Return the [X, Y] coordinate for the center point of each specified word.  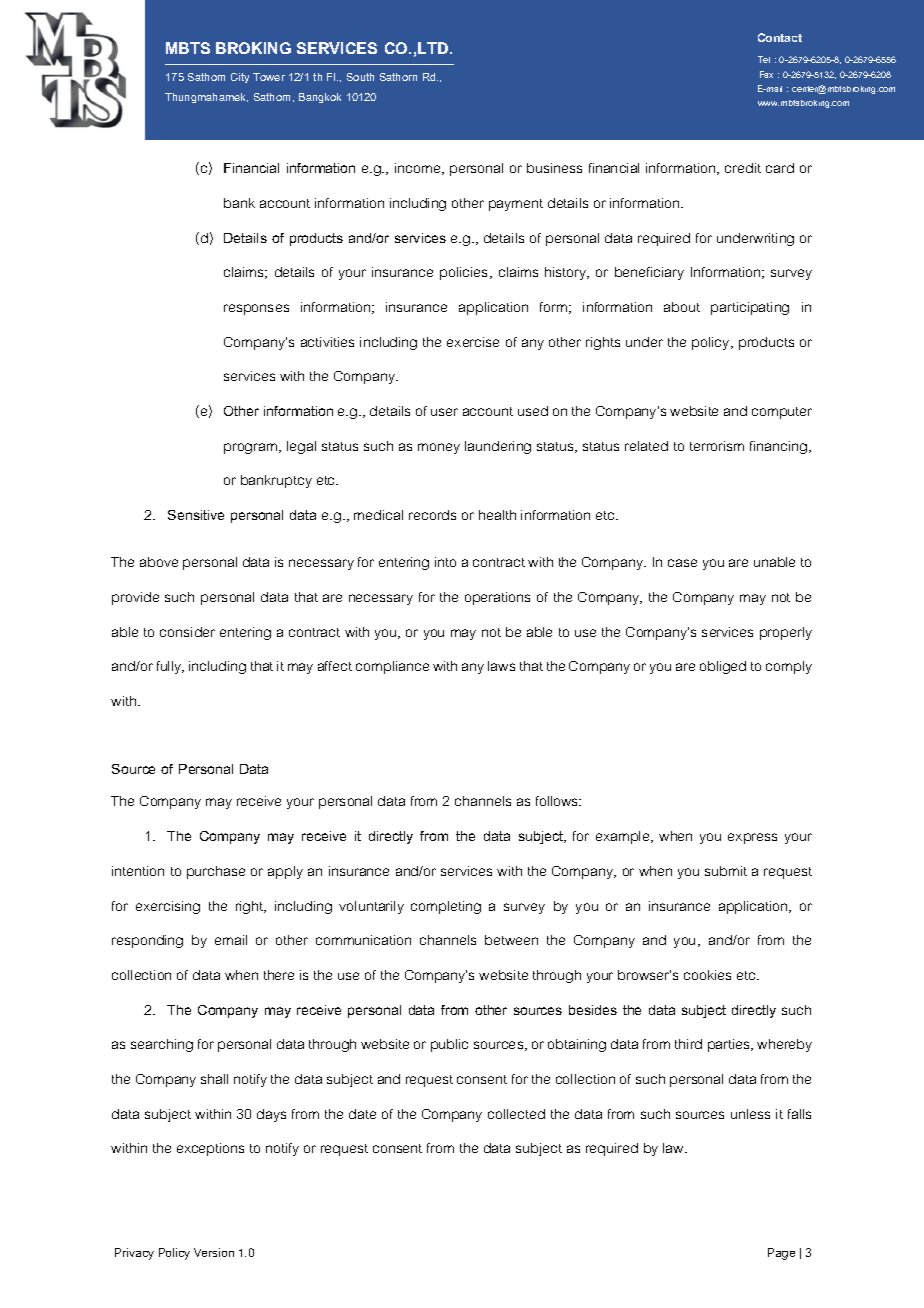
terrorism [717, 446]
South [360, 77]
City [240, 78]
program [252, 448]
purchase [216, 872]
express [752, 838]
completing [446, 907]
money [439, 448]
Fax [766, 74]
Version [214, 1252]
